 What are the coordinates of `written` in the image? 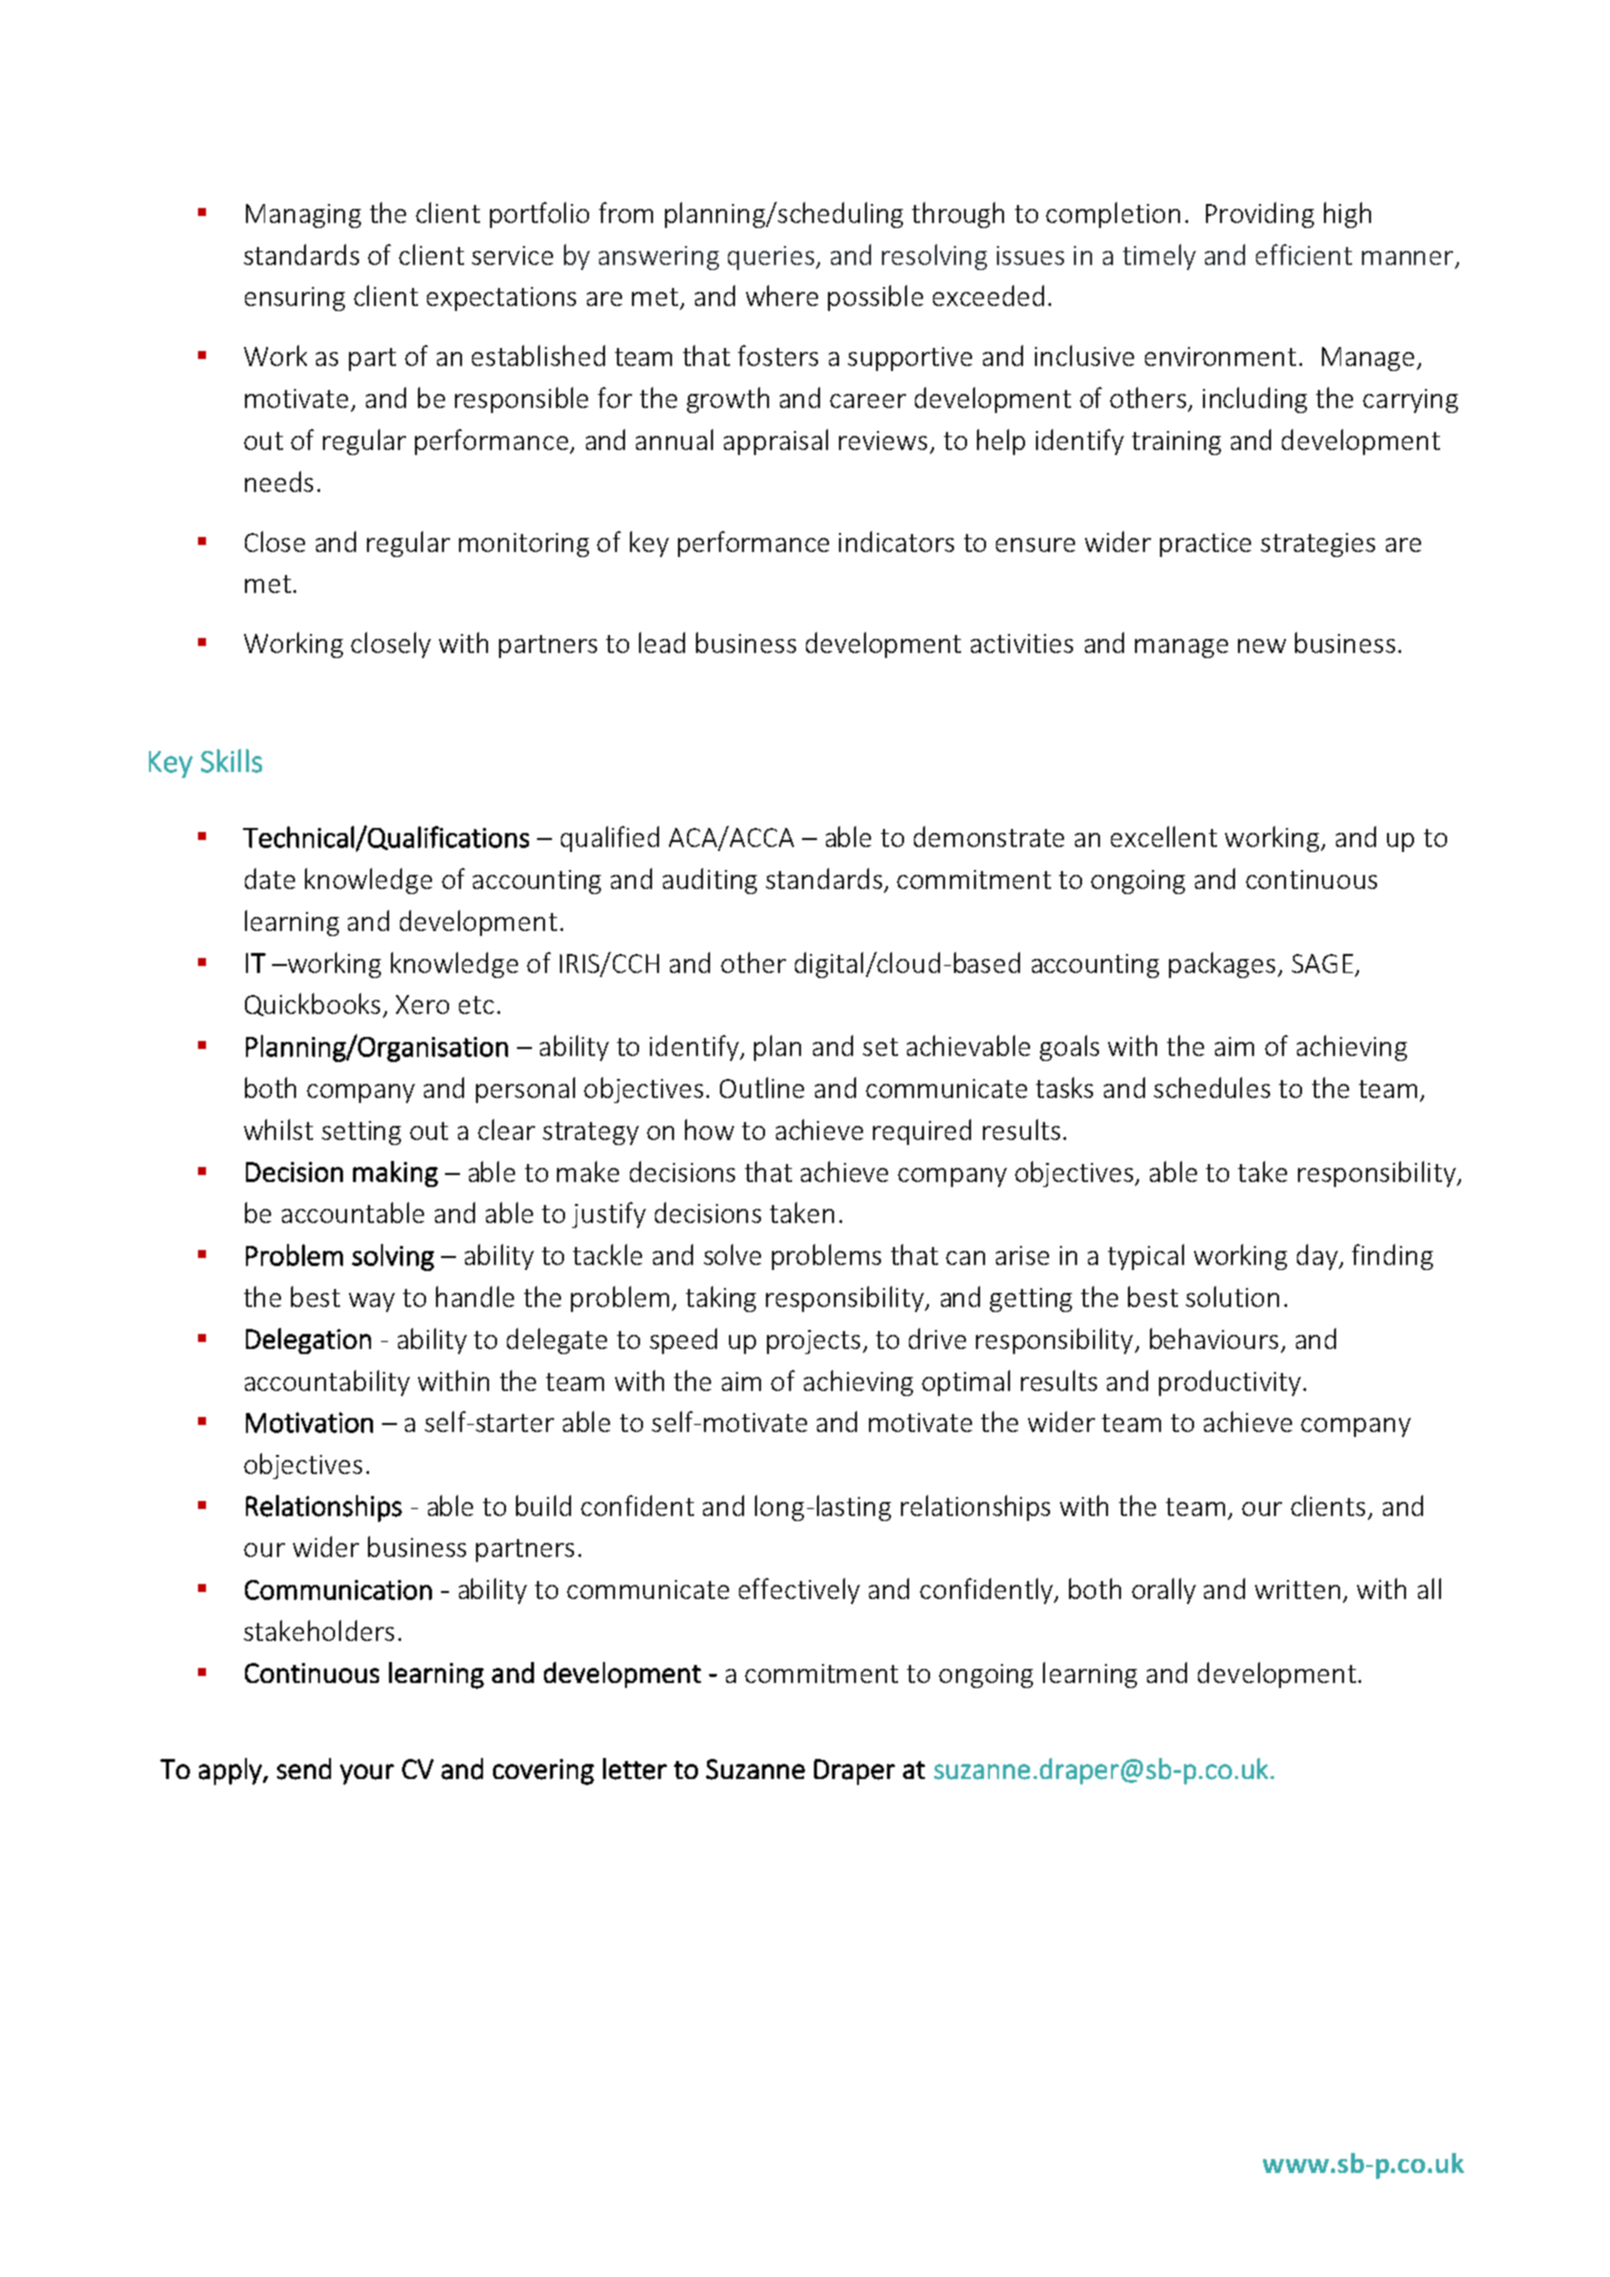 It's located at (1297, 1589).
